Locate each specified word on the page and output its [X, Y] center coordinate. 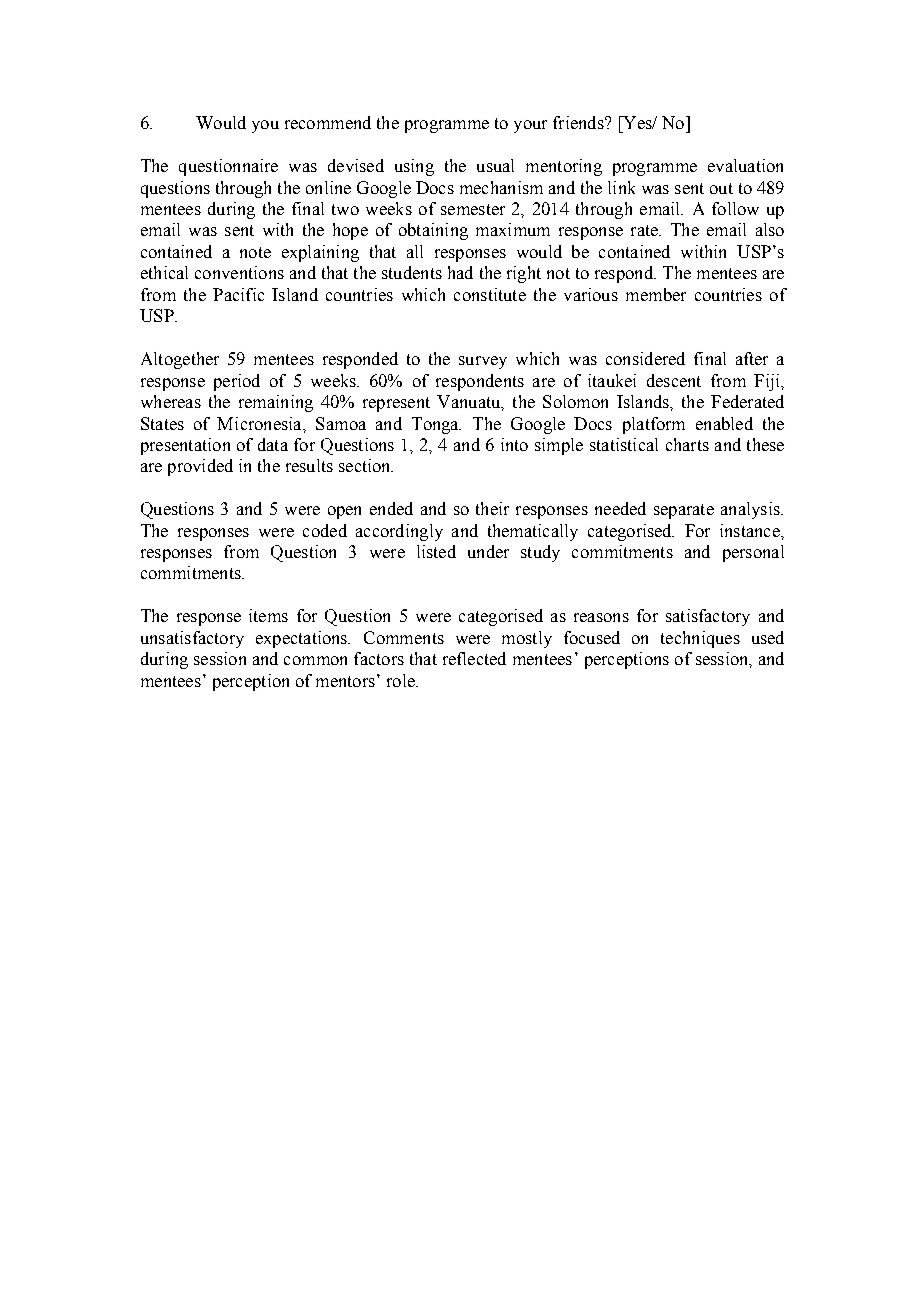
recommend [328, 122]
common [315, 660]
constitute [490, 294]
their [492, 508]
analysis [751, 510]
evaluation [745, 165]
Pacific [238, 294]
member [656, 294]
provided [200, 467]
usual [495, 165]
